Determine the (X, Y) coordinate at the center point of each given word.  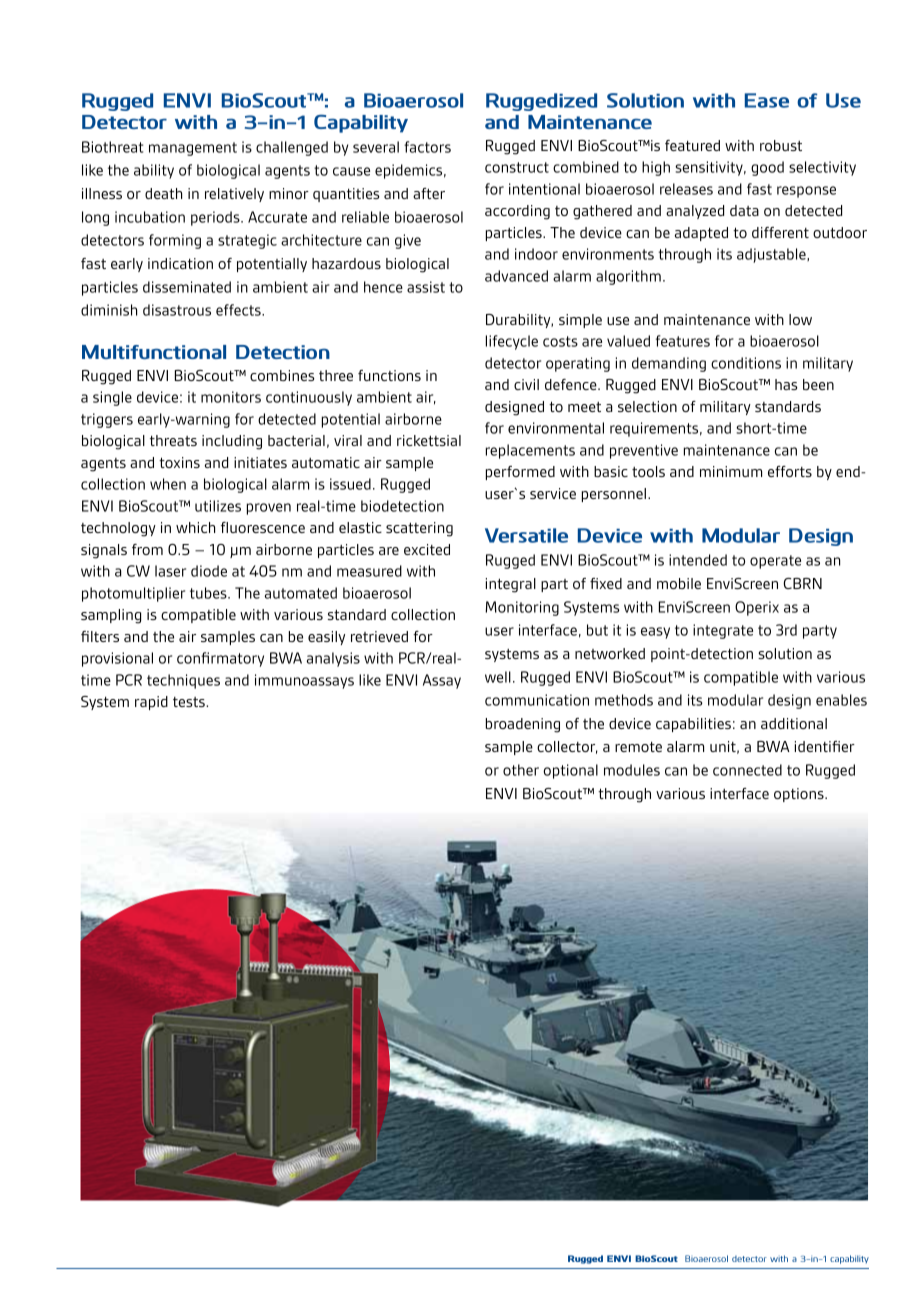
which (195, 527)
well (498, 677)
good (767, 168)
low (800, 319)
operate (775, 562)
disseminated (187, 287)
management (193, 149)
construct (517, 167)
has (786, 384)
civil (526, 384)
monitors (231, 397)
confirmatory (220, 659)
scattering (419, 529)
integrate (723, 631)
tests (190, 702)
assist (426, 287)
